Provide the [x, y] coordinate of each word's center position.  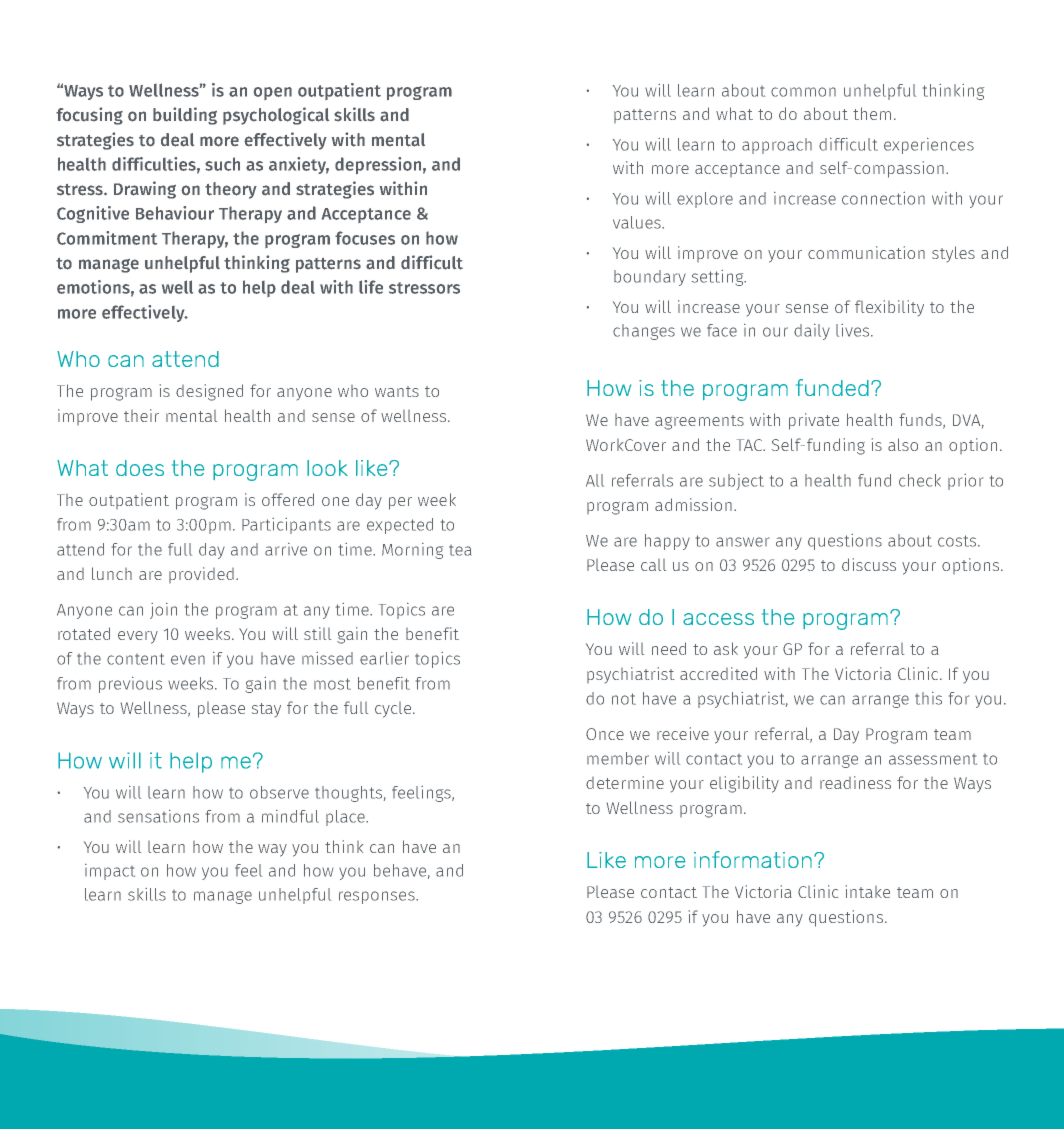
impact [110, 872]
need [669, 648]
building [185, 116]
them [872, 113]
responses [378, 897]
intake [868, 891]
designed [209, 392]
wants [397, 391]
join [163, 611]
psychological [276, 116]
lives [854, 330]
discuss [869, 564]
